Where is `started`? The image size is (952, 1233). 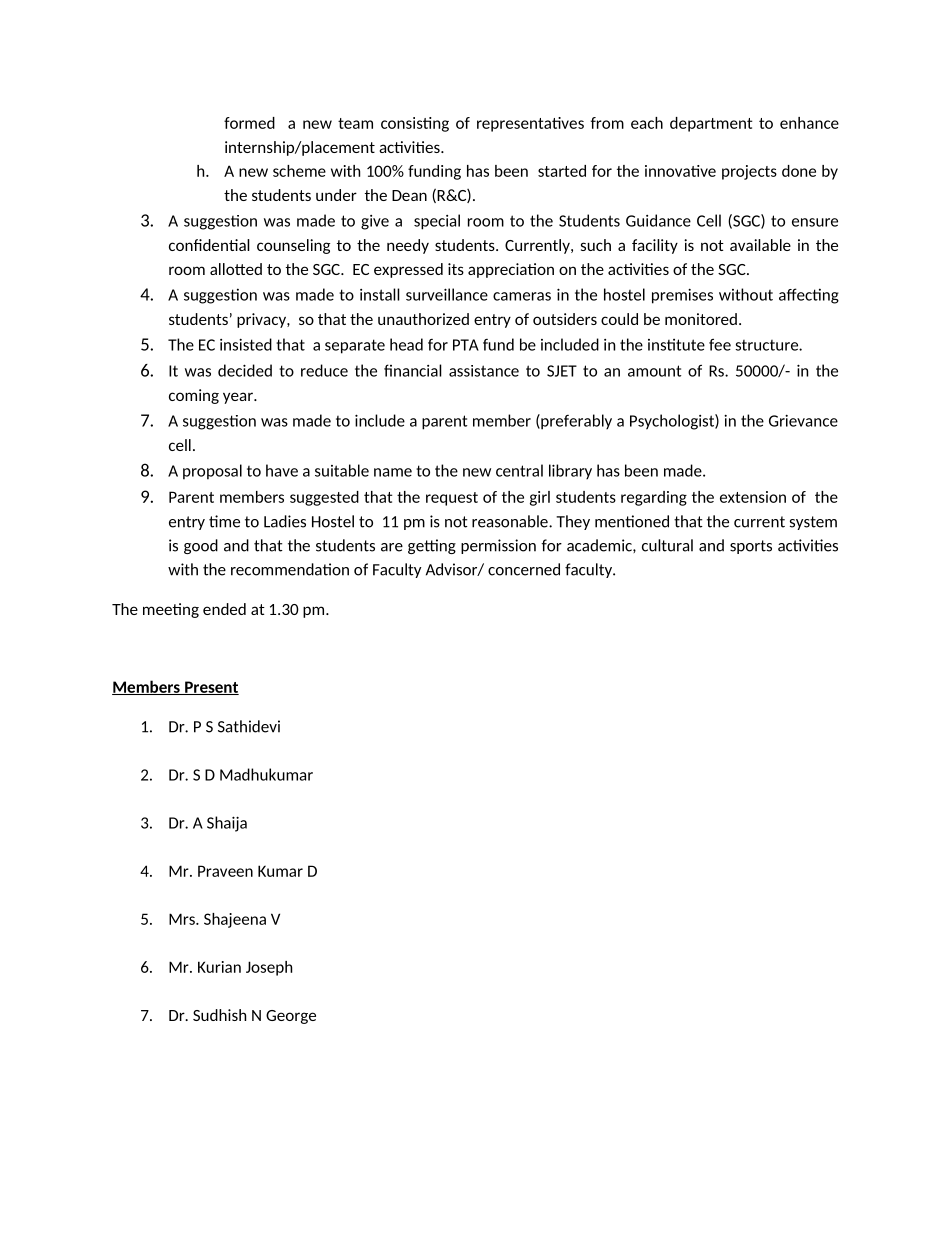
started is located at coordinates (562, 171).
